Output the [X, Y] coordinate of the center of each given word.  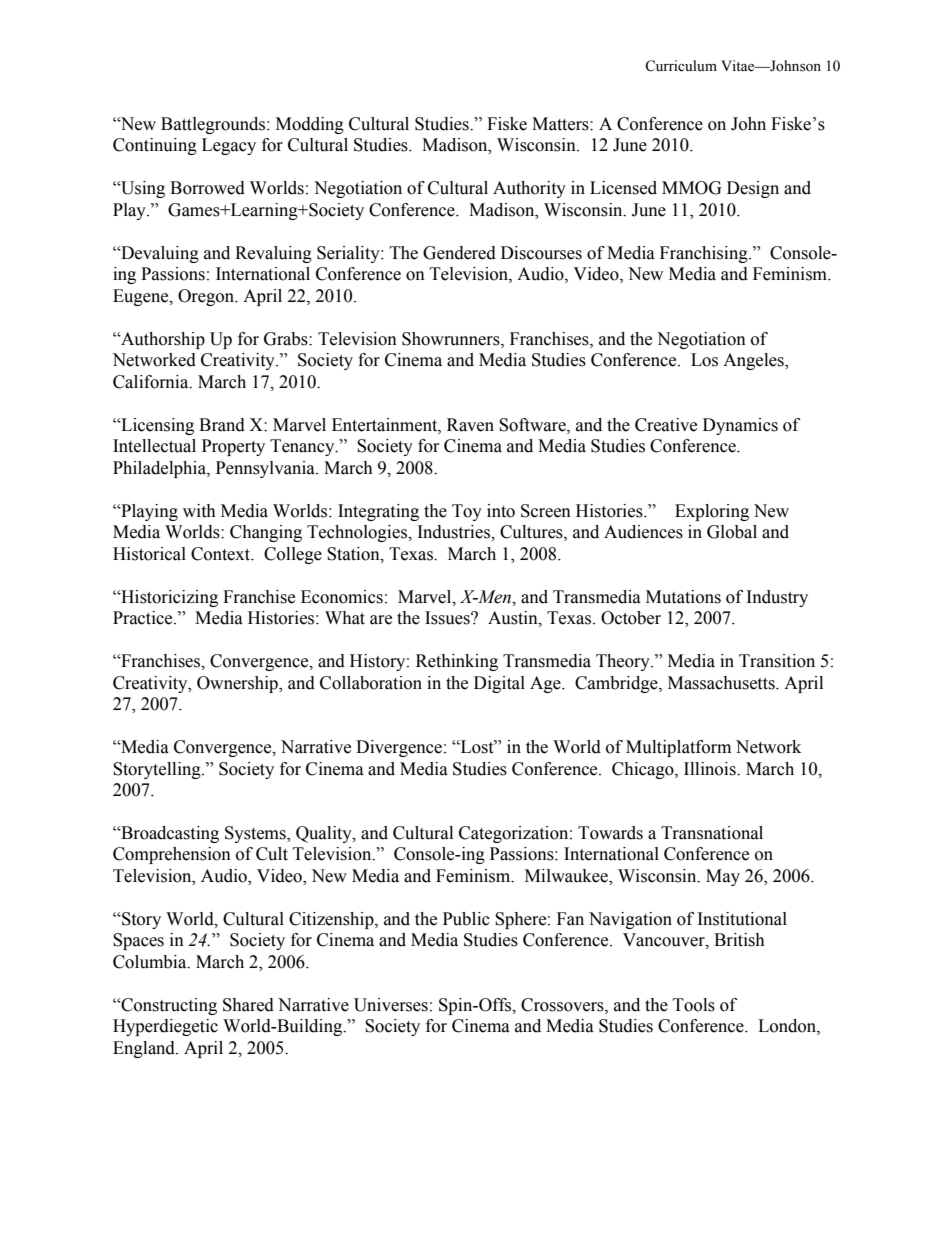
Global [732, 532]
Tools [694, 1005]
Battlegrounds [213, 125]
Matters [561, 124]
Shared [248, 1005]
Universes [391, 1005]
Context [222, 554]
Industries [455, 532]
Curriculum [681, 66]
